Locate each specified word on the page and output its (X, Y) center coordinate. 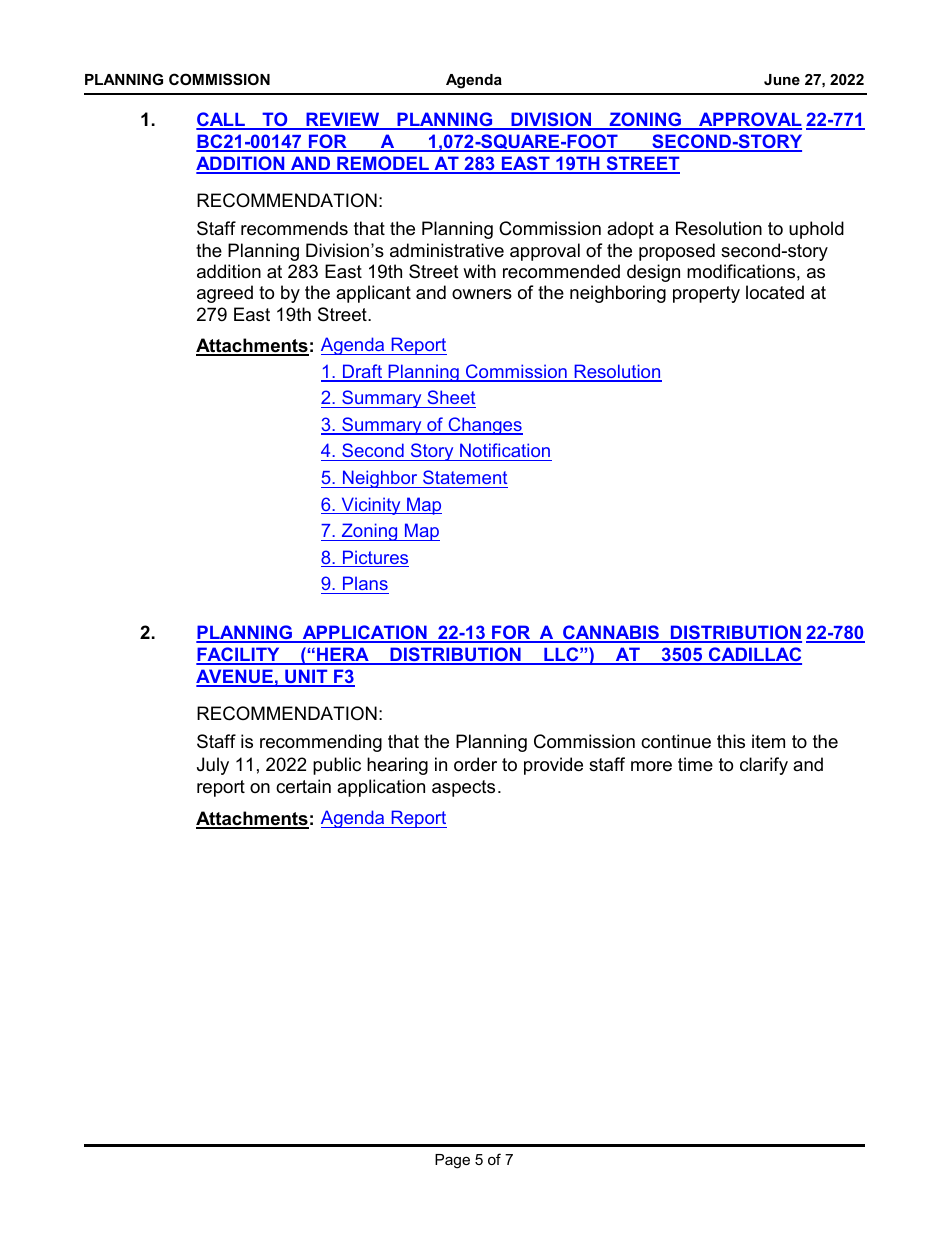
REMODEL (383, 164)
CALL (221, 120)
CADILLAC (754, 655)
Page (452, 1161)
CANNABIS (611, 633)
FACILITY (239, 655)
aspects (463, 788)
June (782, 79)
